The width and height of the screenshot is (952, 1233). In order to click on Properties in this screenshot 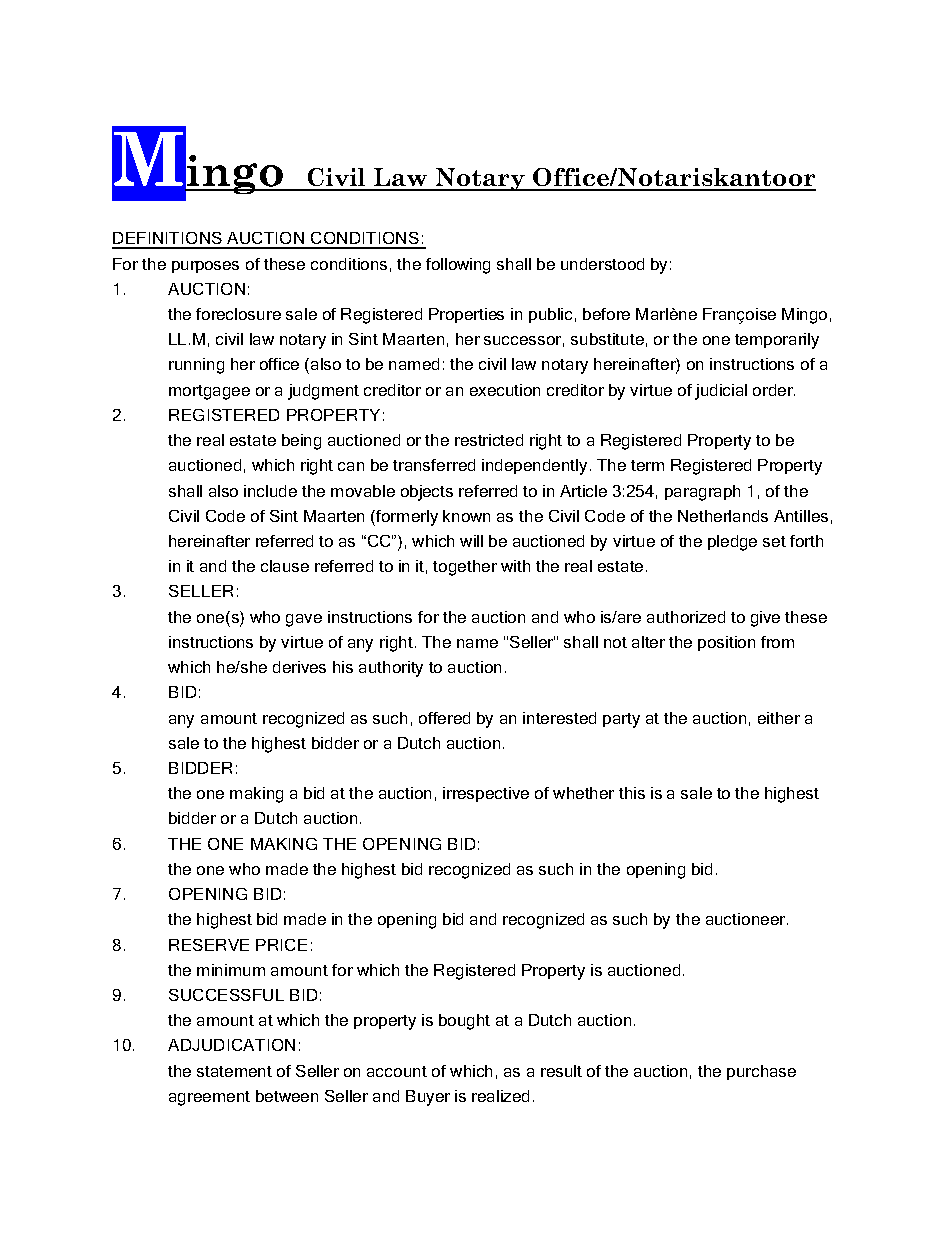, I will do `click(466, 315)`.
